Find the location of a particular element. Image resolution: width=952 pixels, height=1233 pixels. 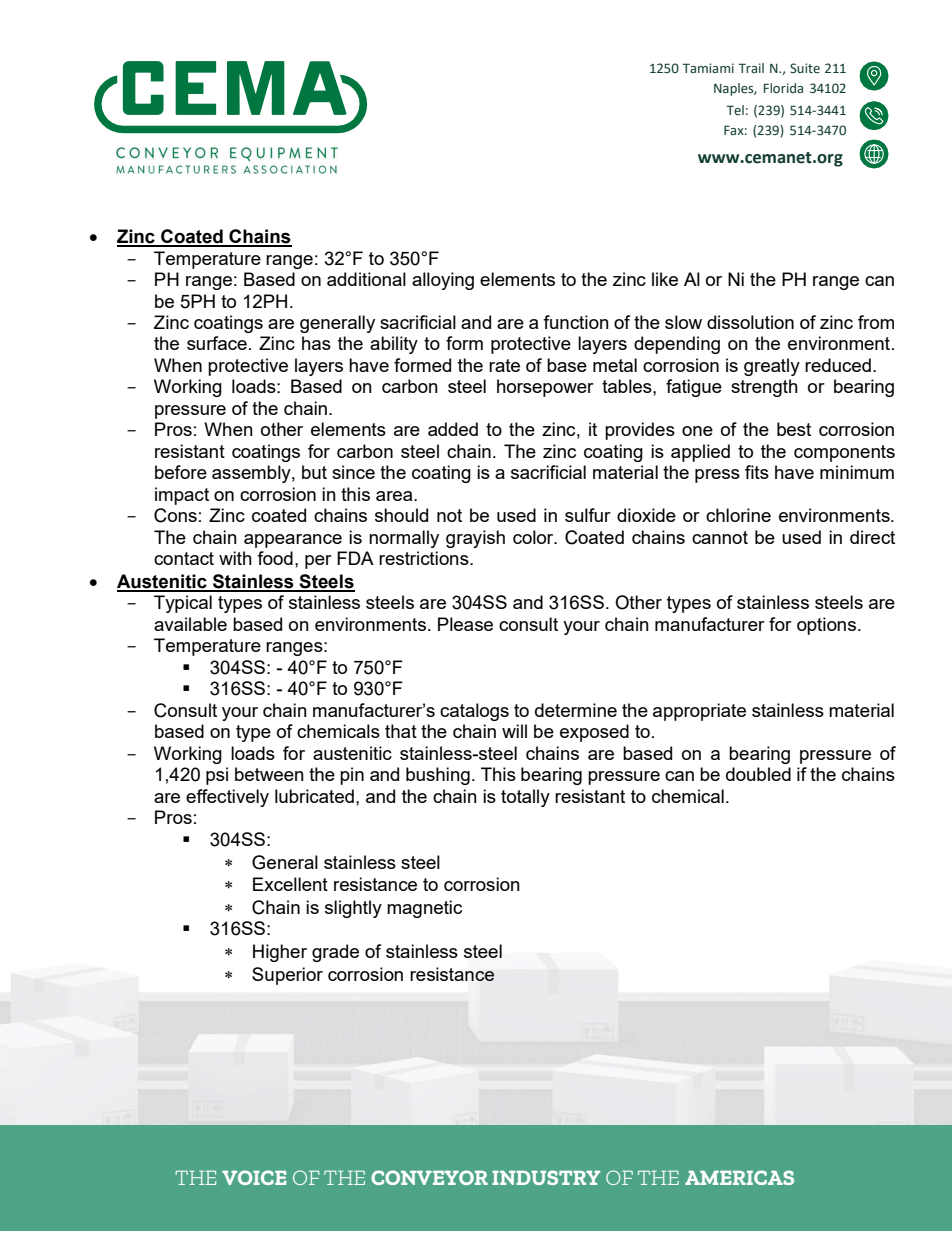

INDUSTRY is located at coordinates (546, 1177).
